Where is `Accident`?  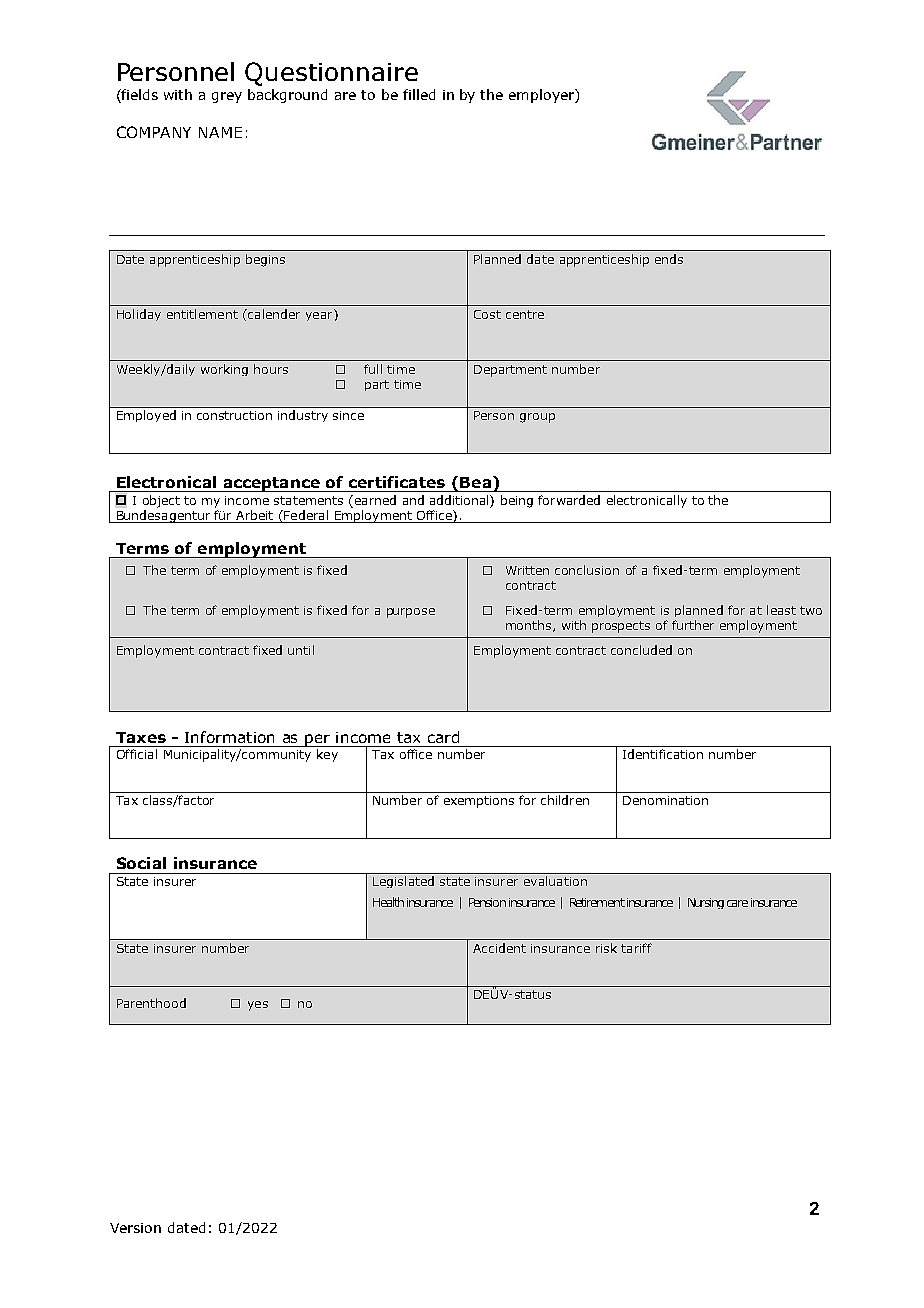 Accident is located at coordinates (499, 948).
